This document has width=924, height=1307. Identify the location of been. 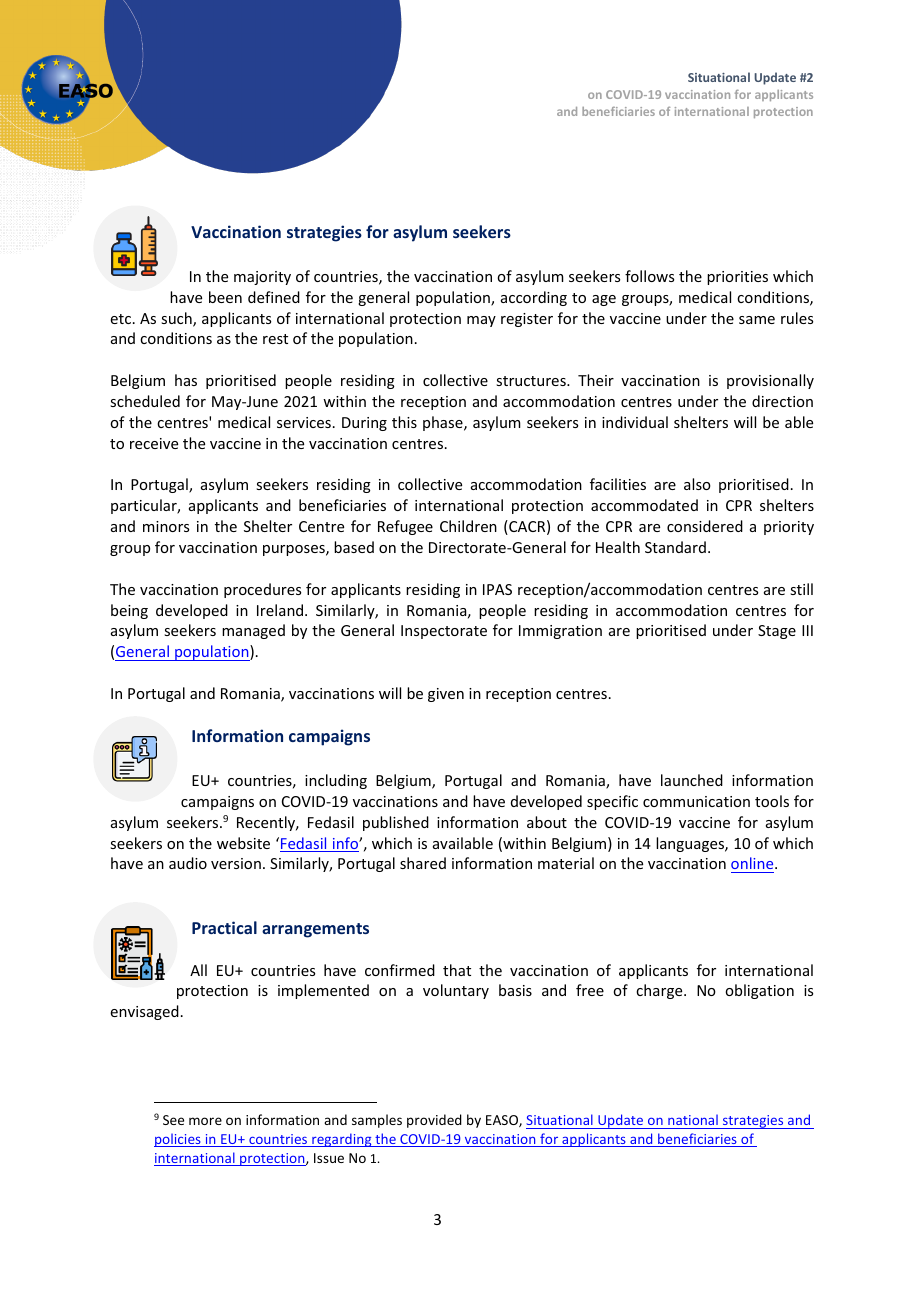
(225, 297).
